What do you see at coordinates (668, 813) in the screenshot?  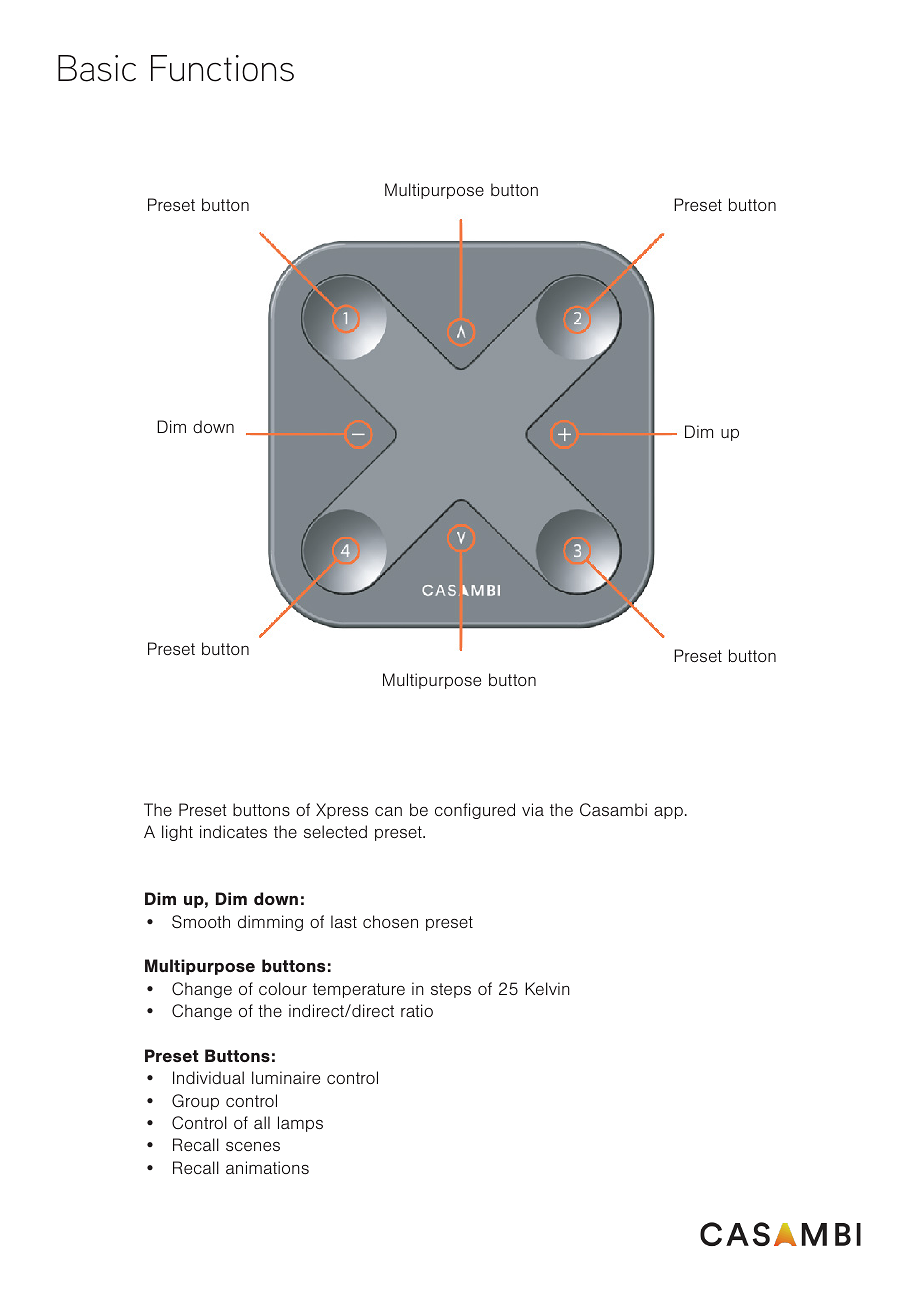 I see `app` at bounding box center [668, 813].
